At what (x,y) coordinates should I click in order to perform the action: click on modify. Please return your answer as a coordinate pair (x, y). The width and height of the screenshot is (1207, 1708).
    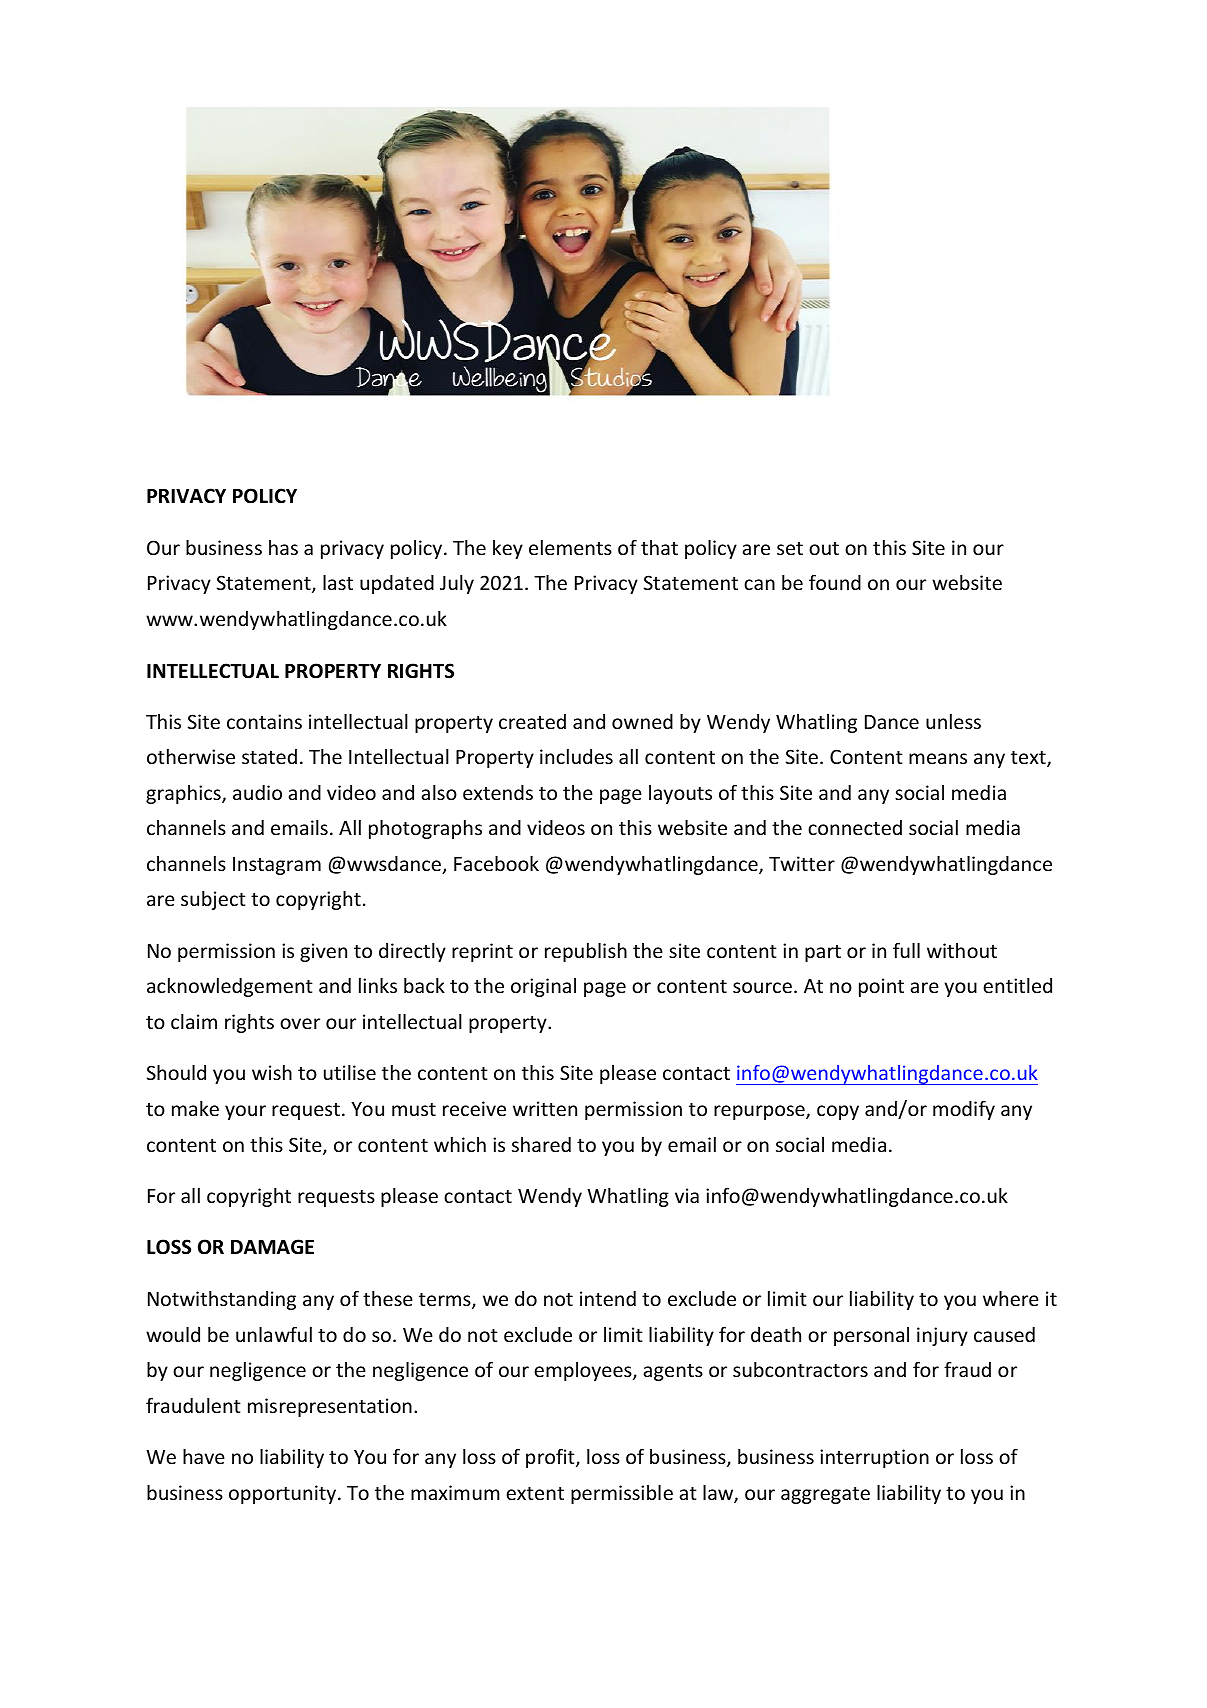
    Looking at the image, I should click on (964, 1110).
